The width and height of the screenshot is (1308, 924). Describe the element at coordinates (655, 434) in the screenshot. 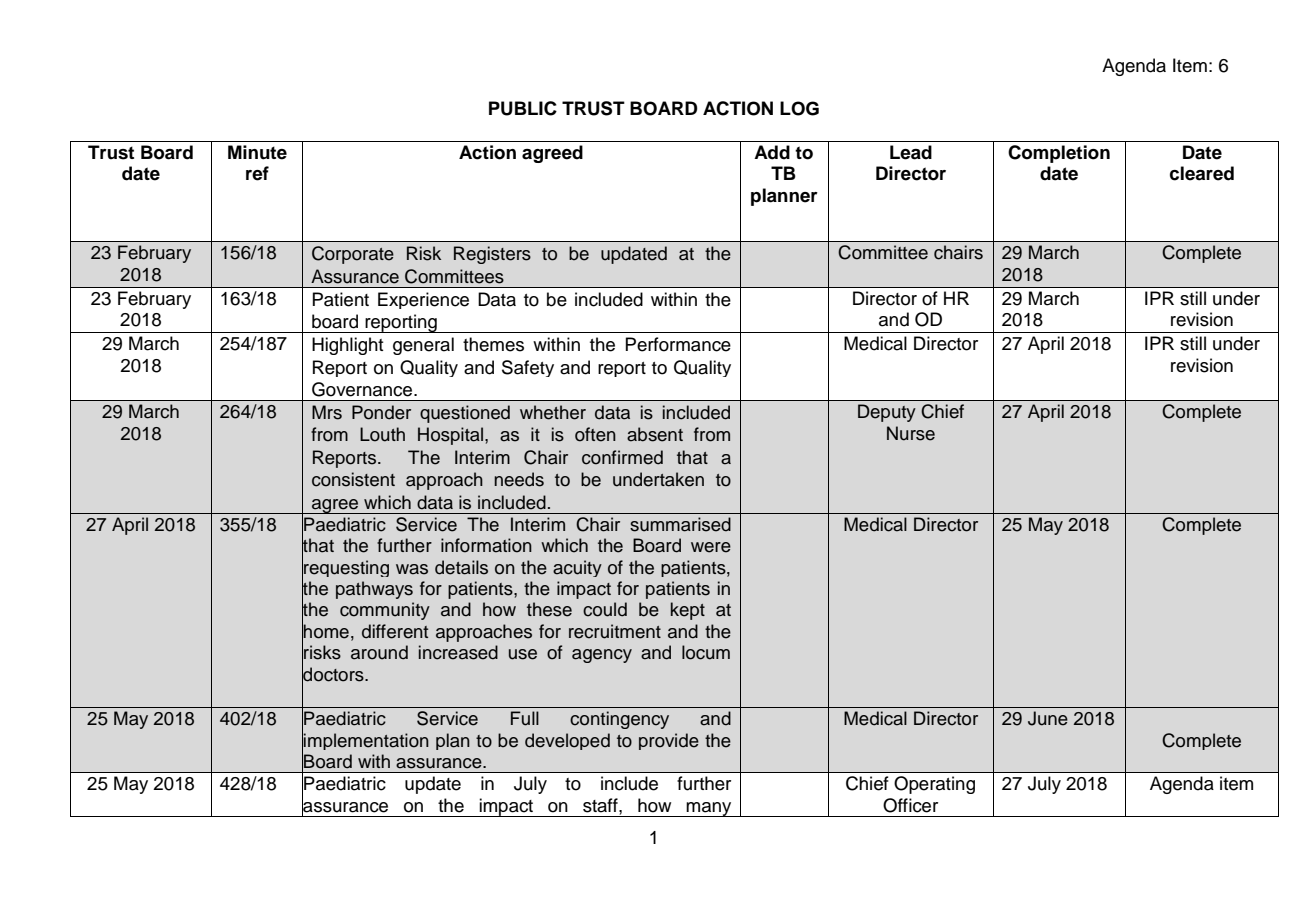

I see `absent` at that location.
